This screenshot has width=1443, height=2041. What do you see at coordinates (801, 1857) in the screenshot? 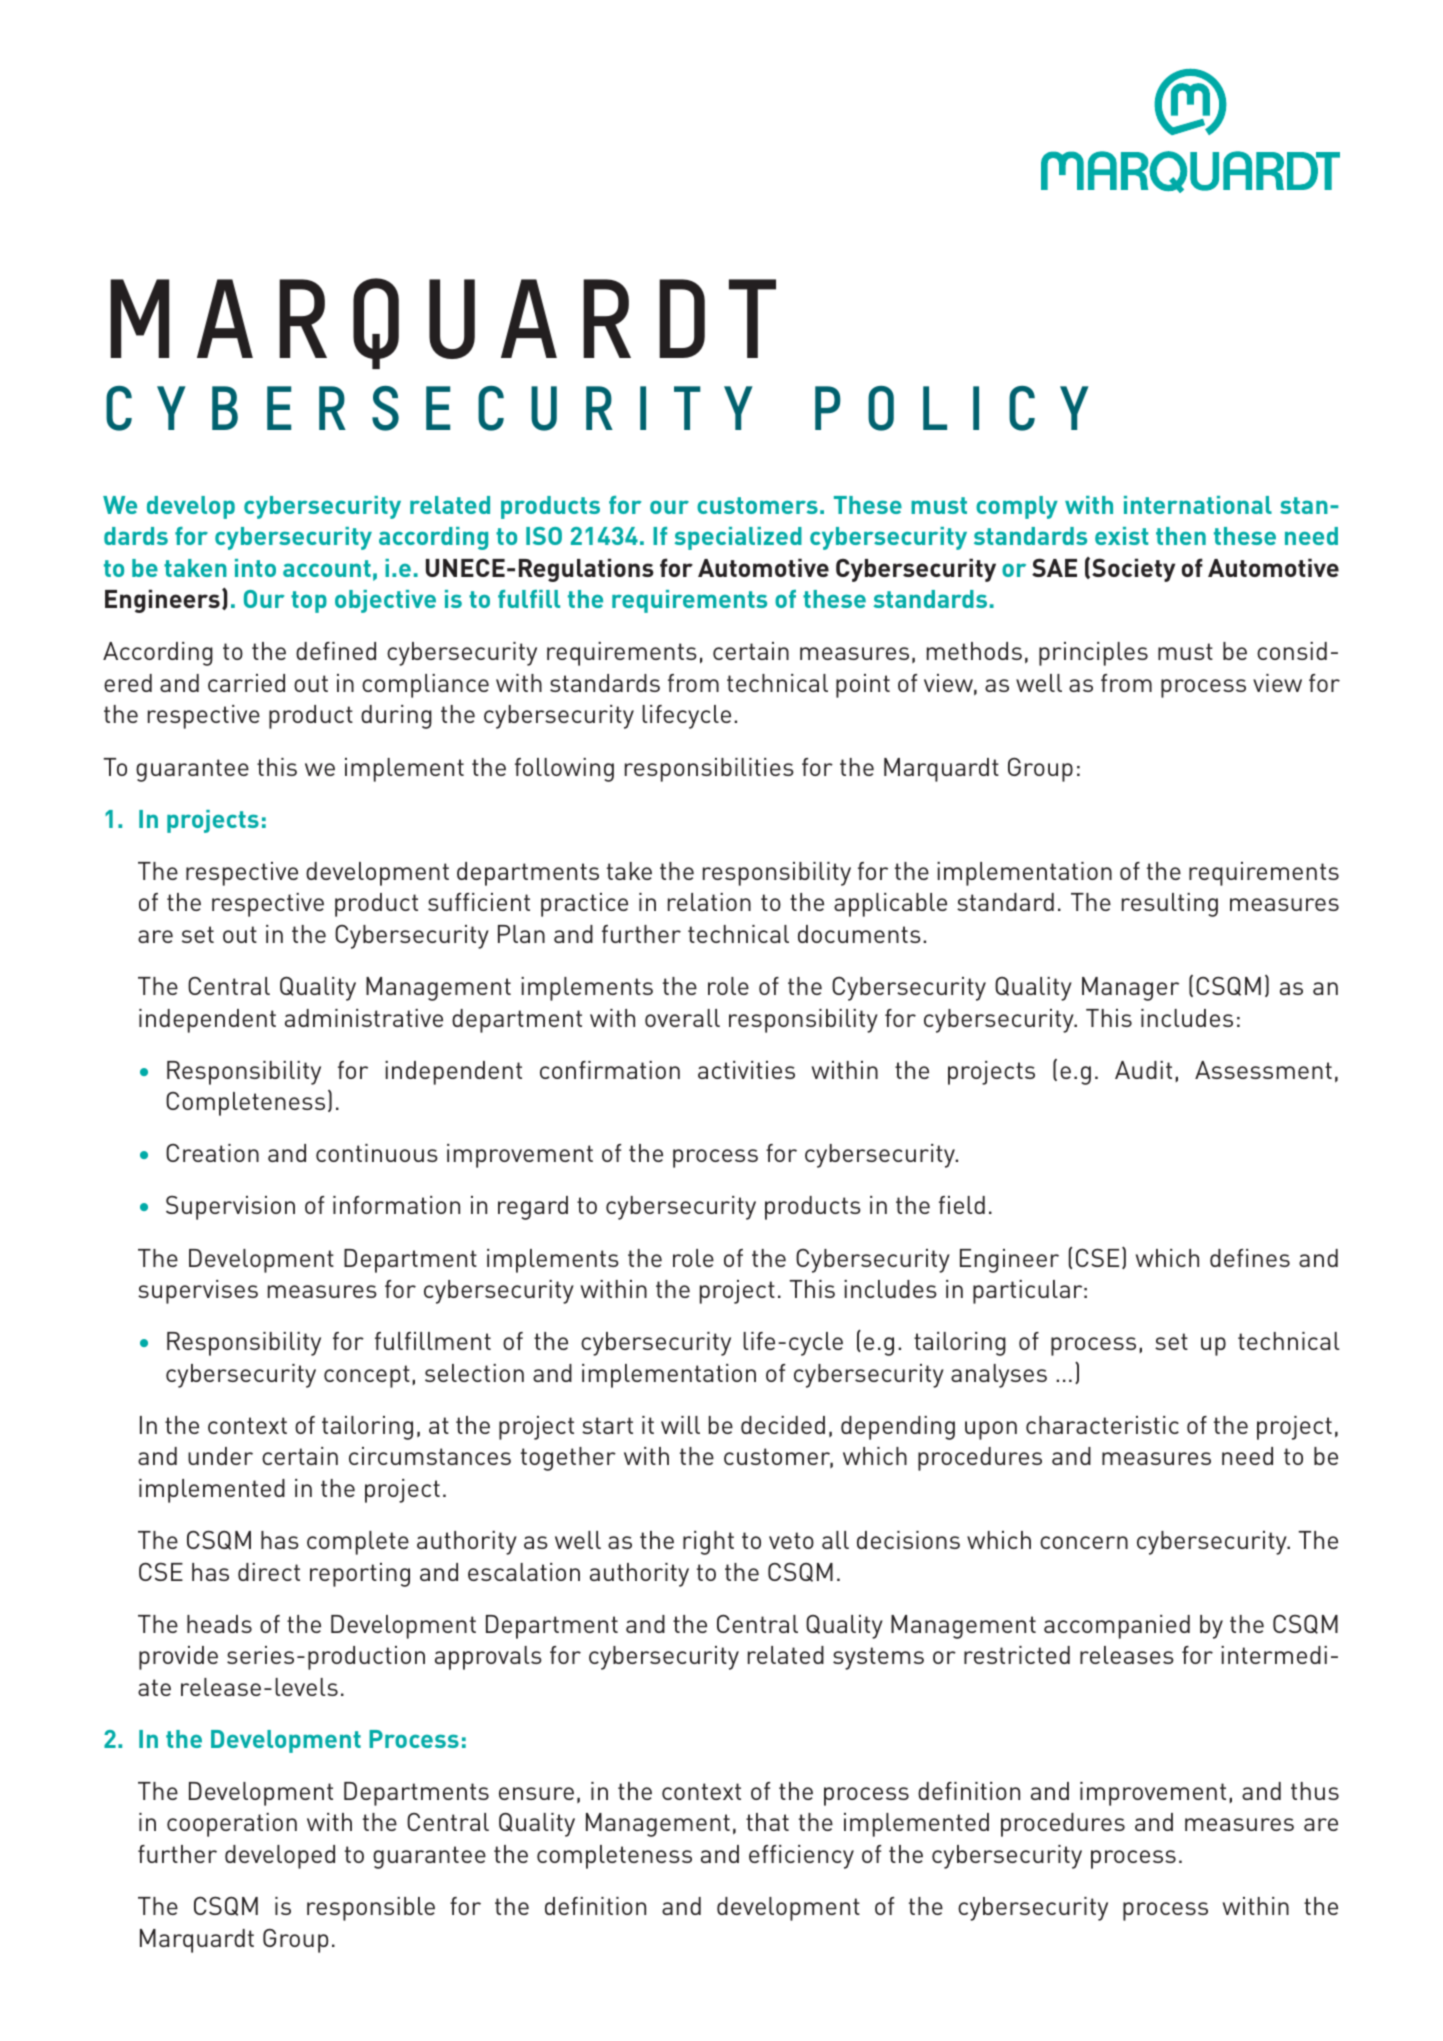
I see `efficiency` at bounding box center [801, 1857].
